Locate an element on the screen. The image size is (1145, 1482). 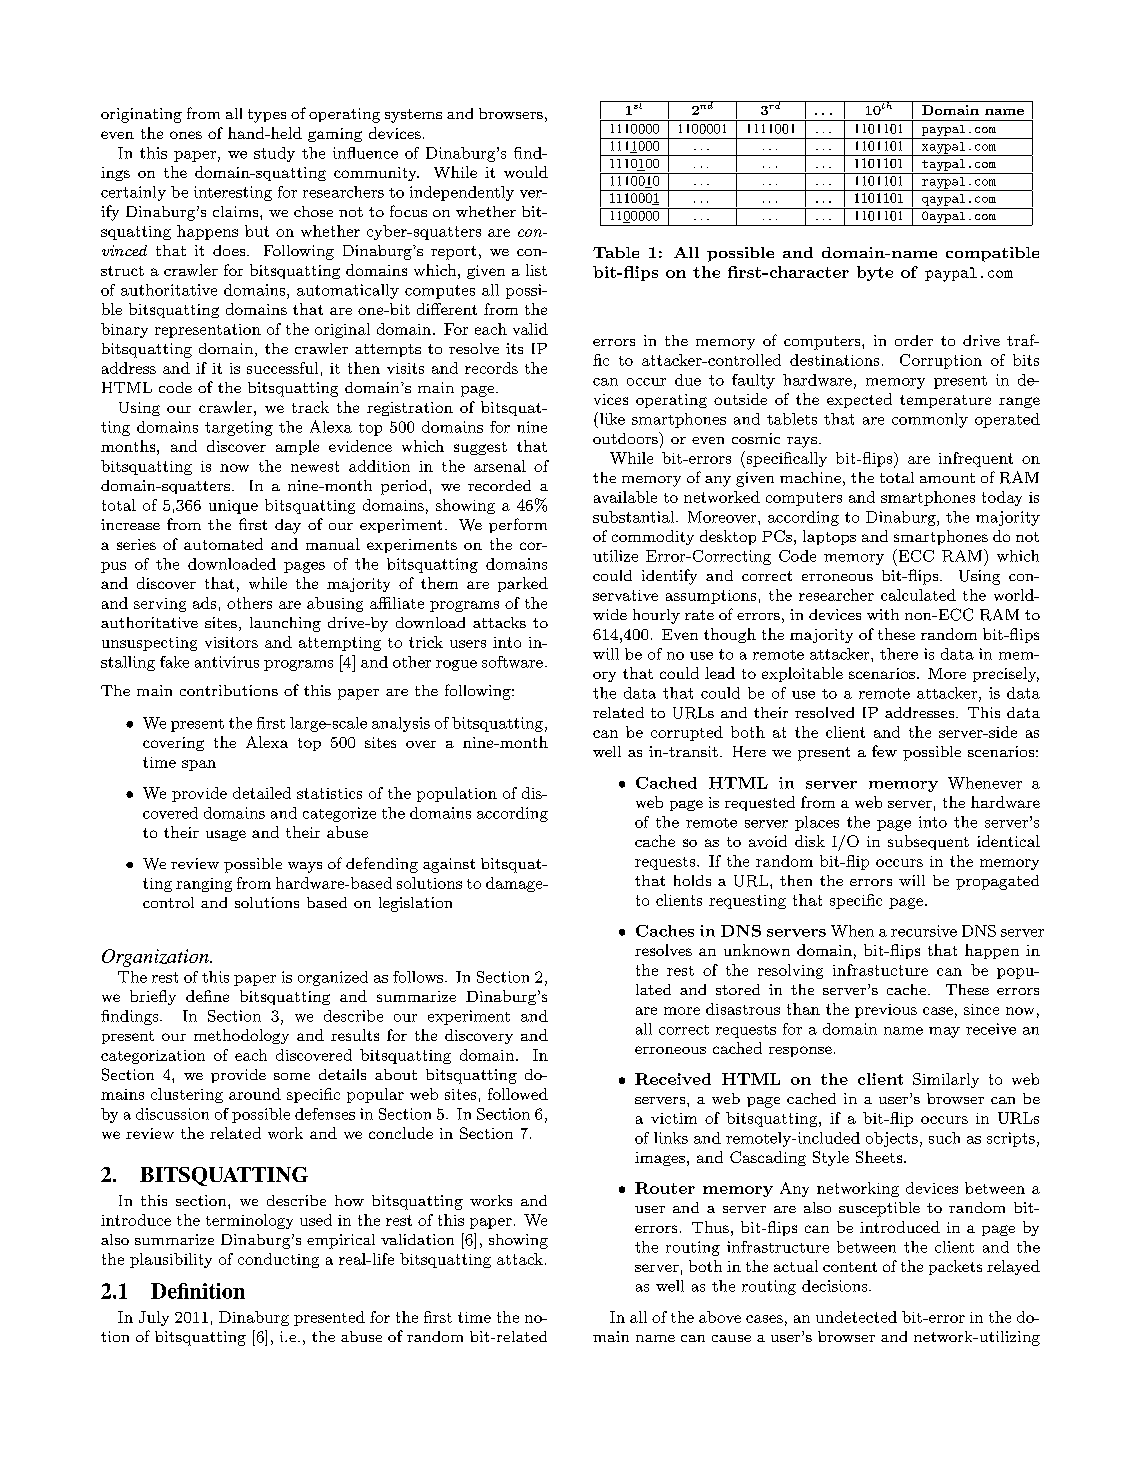
few is located at coordinates (884, 751).
